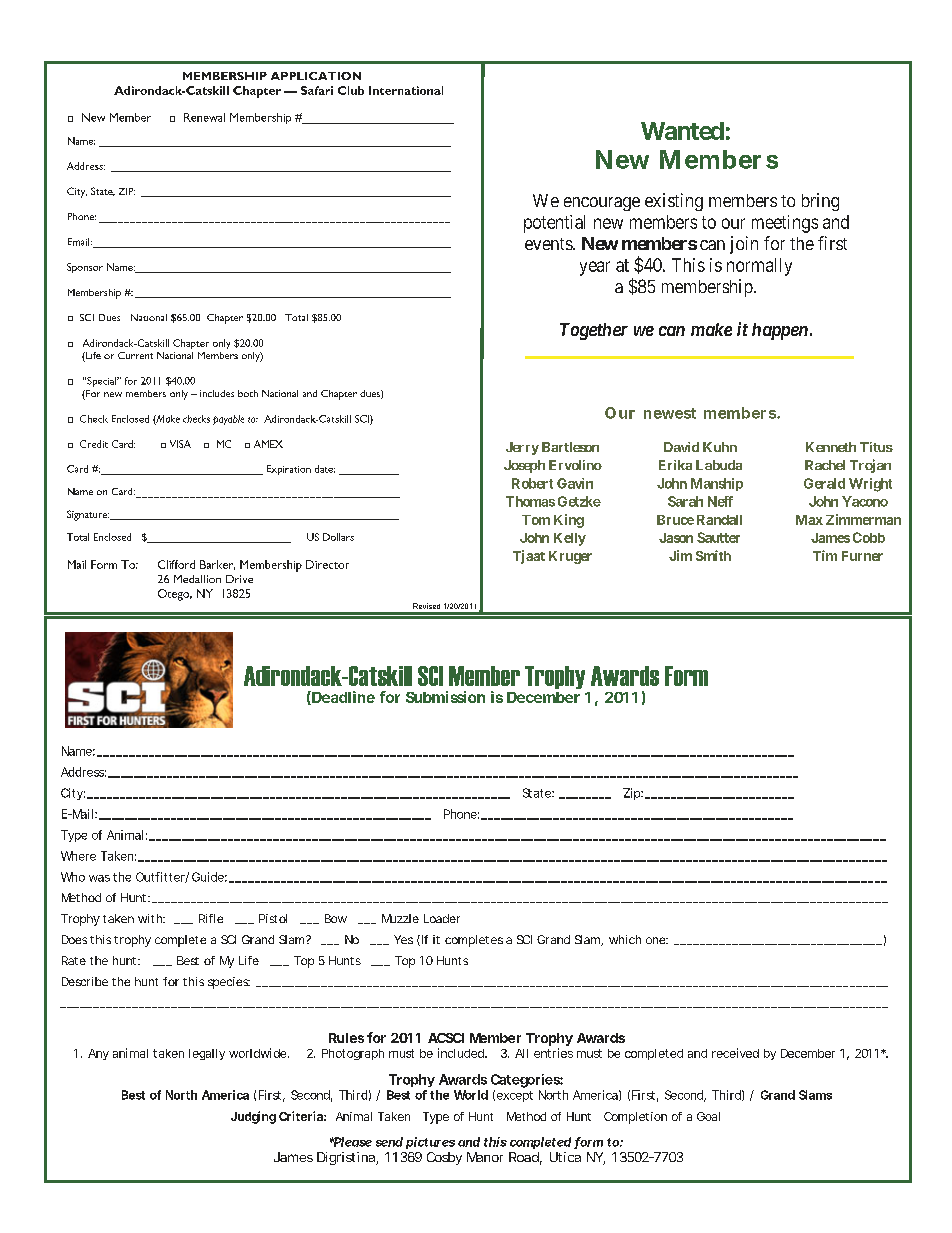 The image size is (952, 1233). I want to click on Judging, so click(253, 1117).
